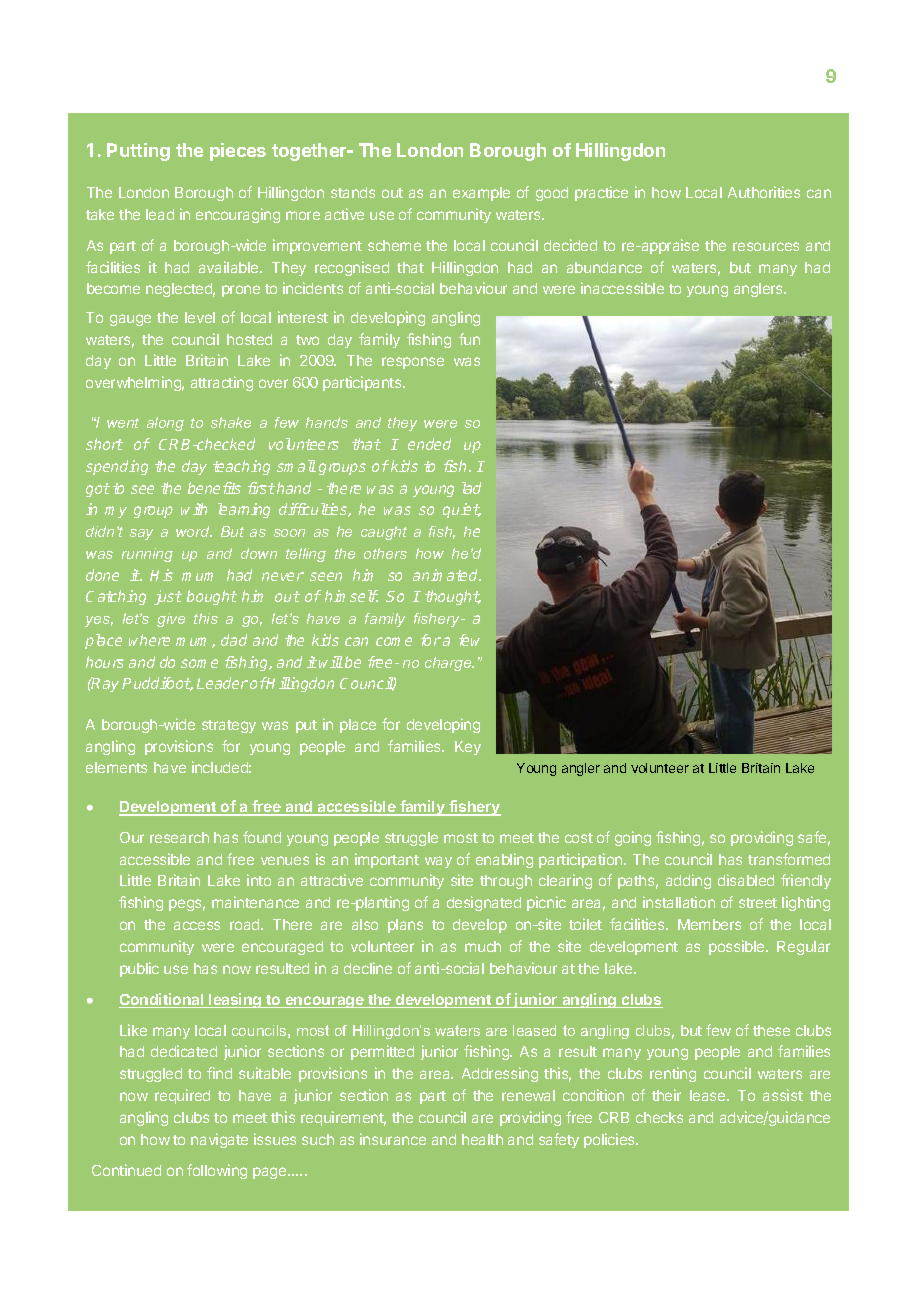  What do you see at coordinates (659, 1117) in the screenshot?
I see `checks` at bounding box center [659, 1117].
